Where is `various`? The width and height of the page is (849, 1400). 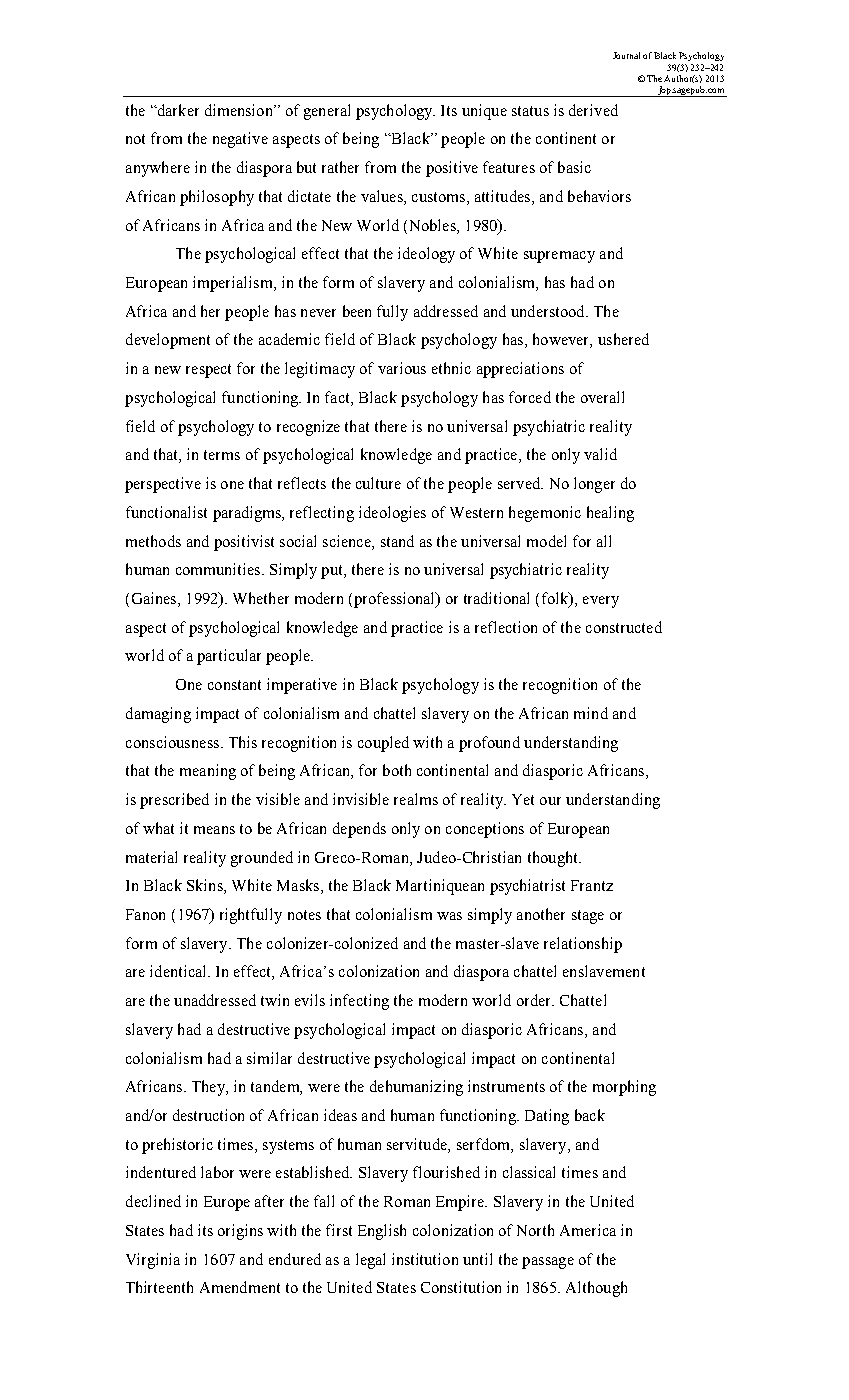 various is located at coordinates (402, 368).
